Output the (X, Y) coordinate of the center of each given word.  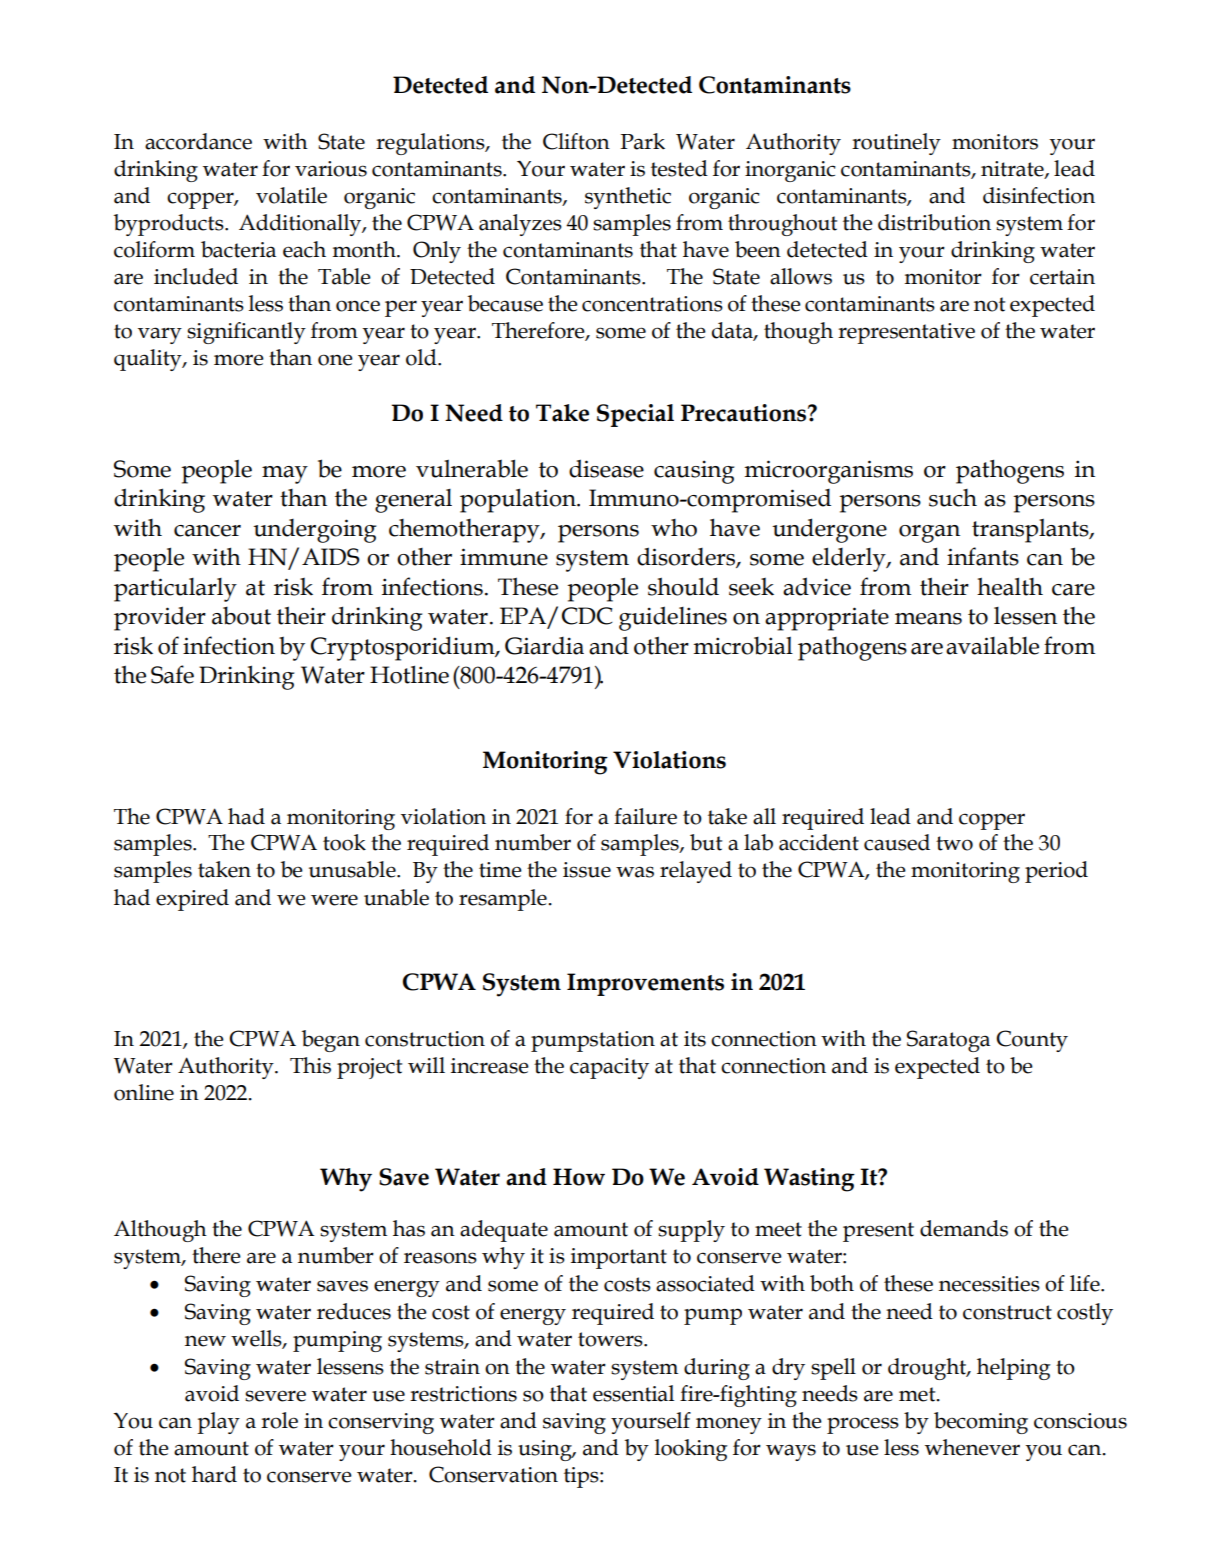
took (344, 842)
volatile (291, 195)
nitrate (1013, 170)
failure (645, 816)
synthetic (628, 198)
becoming (981, 1423)
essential (633, 1393)
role (279, 1420)
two (954, 843)
